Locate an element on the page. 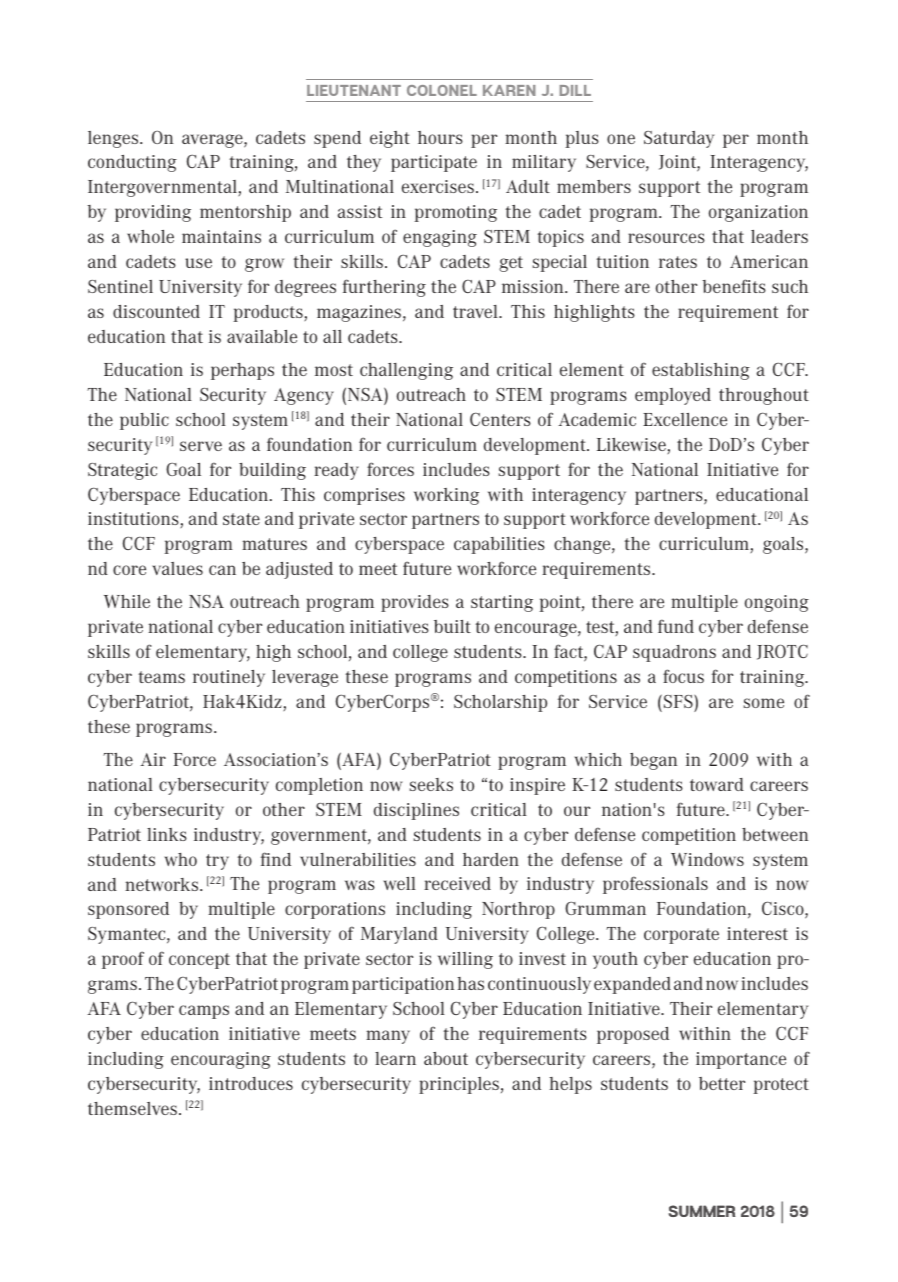  conducting is located at coordinates (132, 163).
